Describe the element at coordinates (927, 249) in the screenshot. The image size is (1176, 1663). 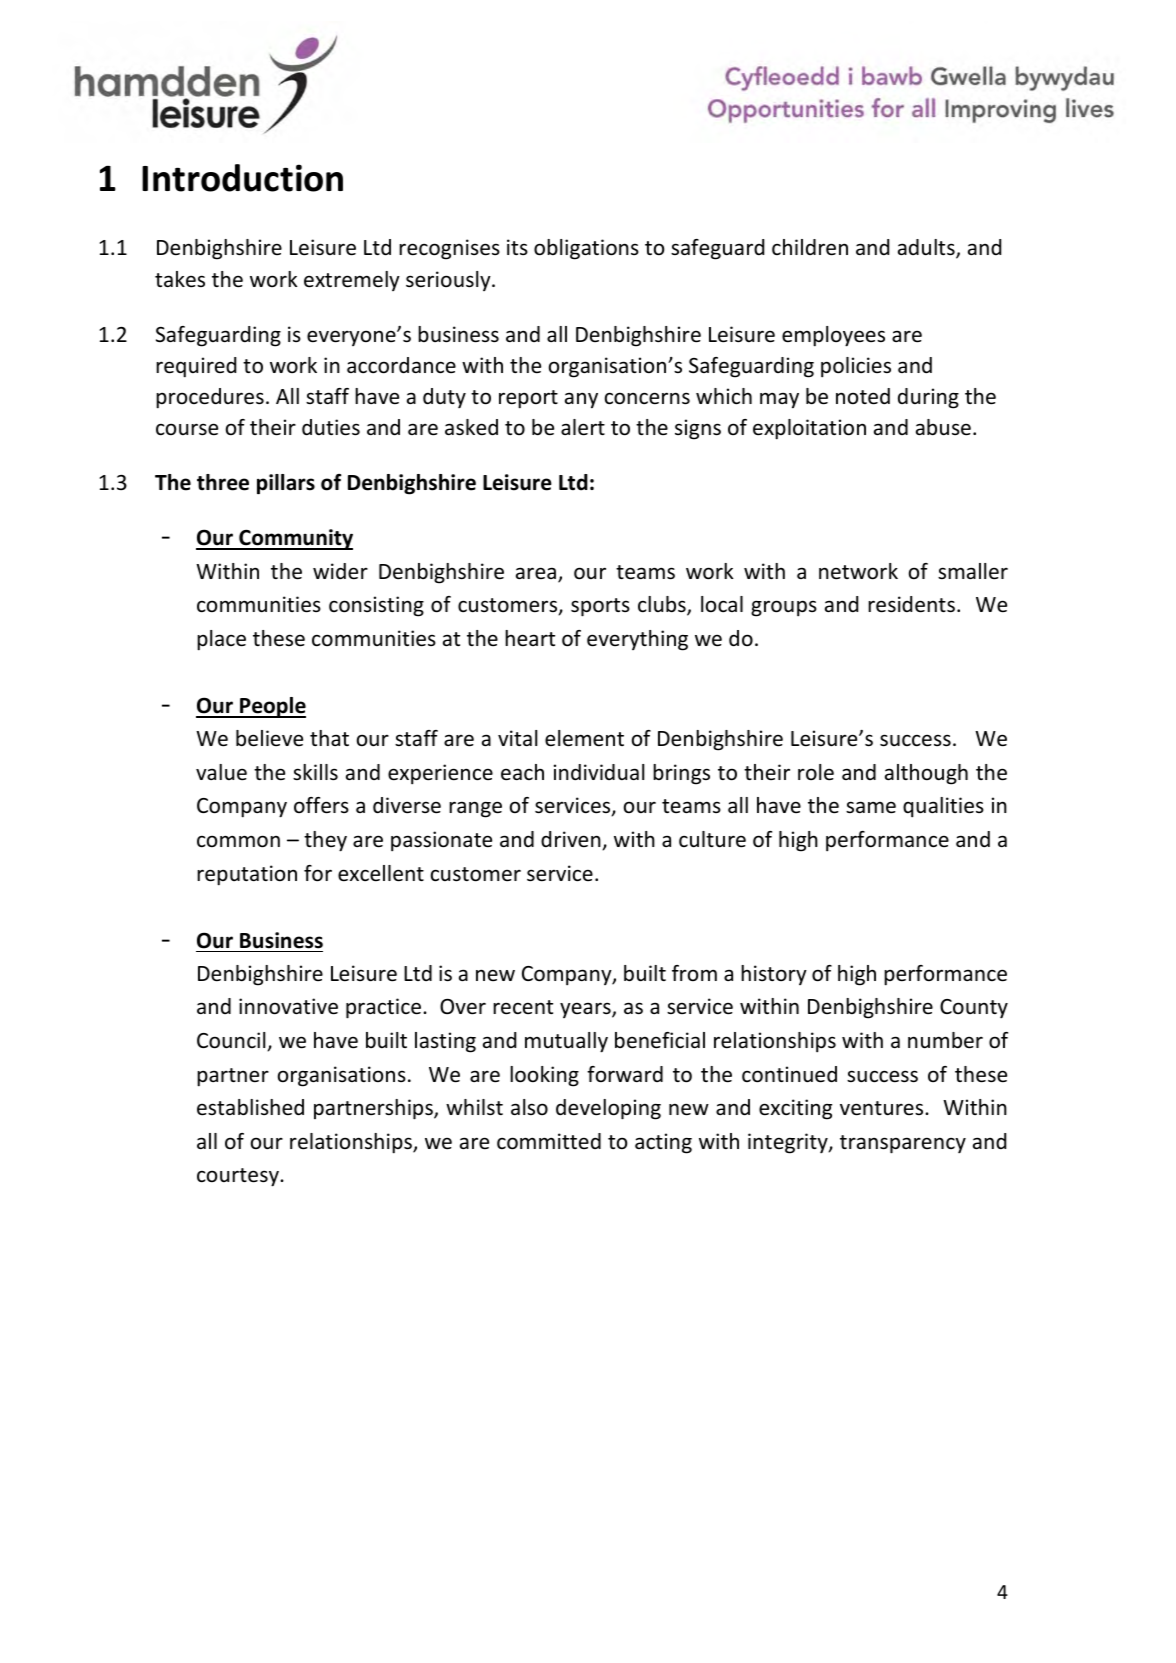
I see `adults` at that location.
